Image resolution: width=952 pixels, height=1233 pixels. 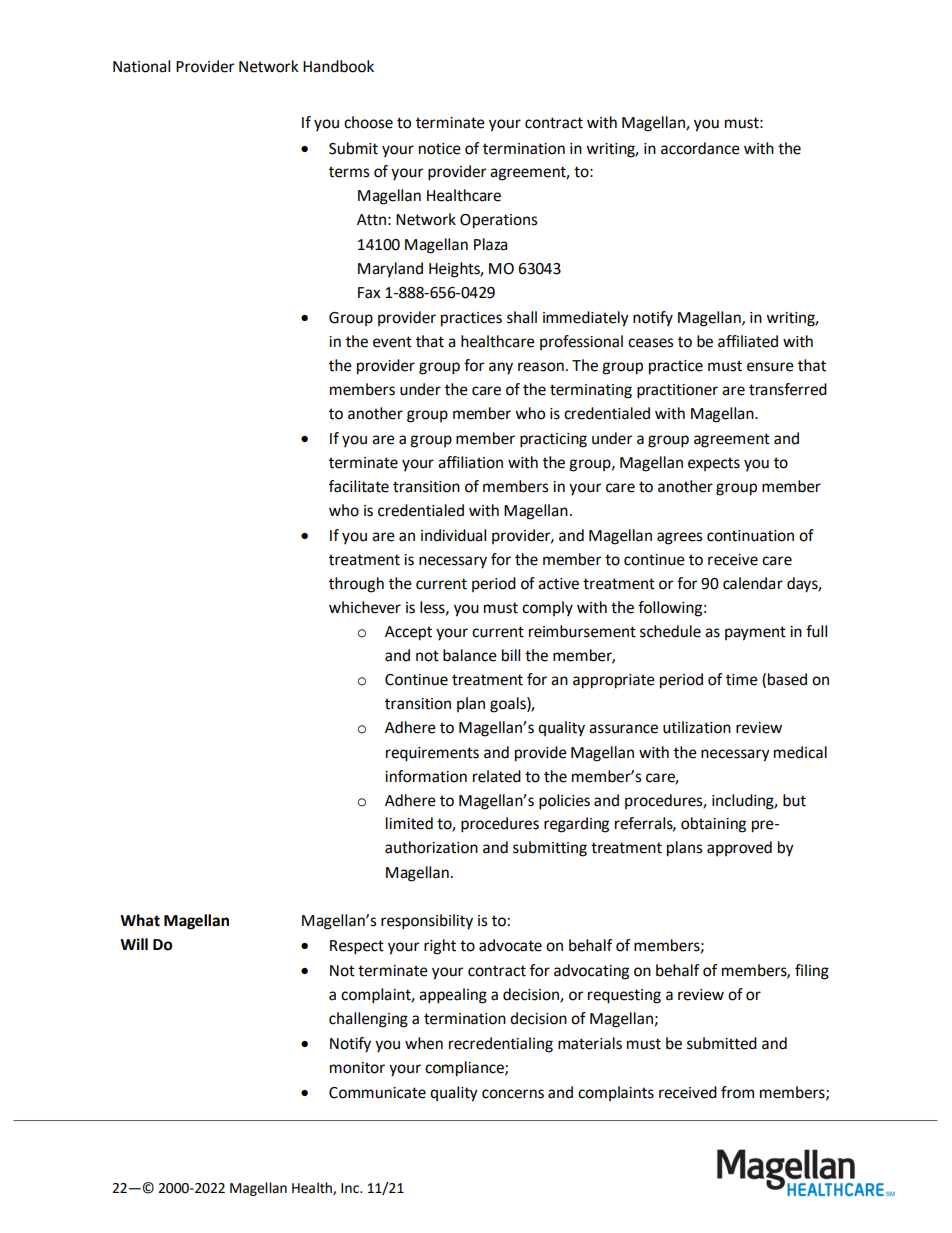 I want to click on expects, so click(x=714, y=464).
